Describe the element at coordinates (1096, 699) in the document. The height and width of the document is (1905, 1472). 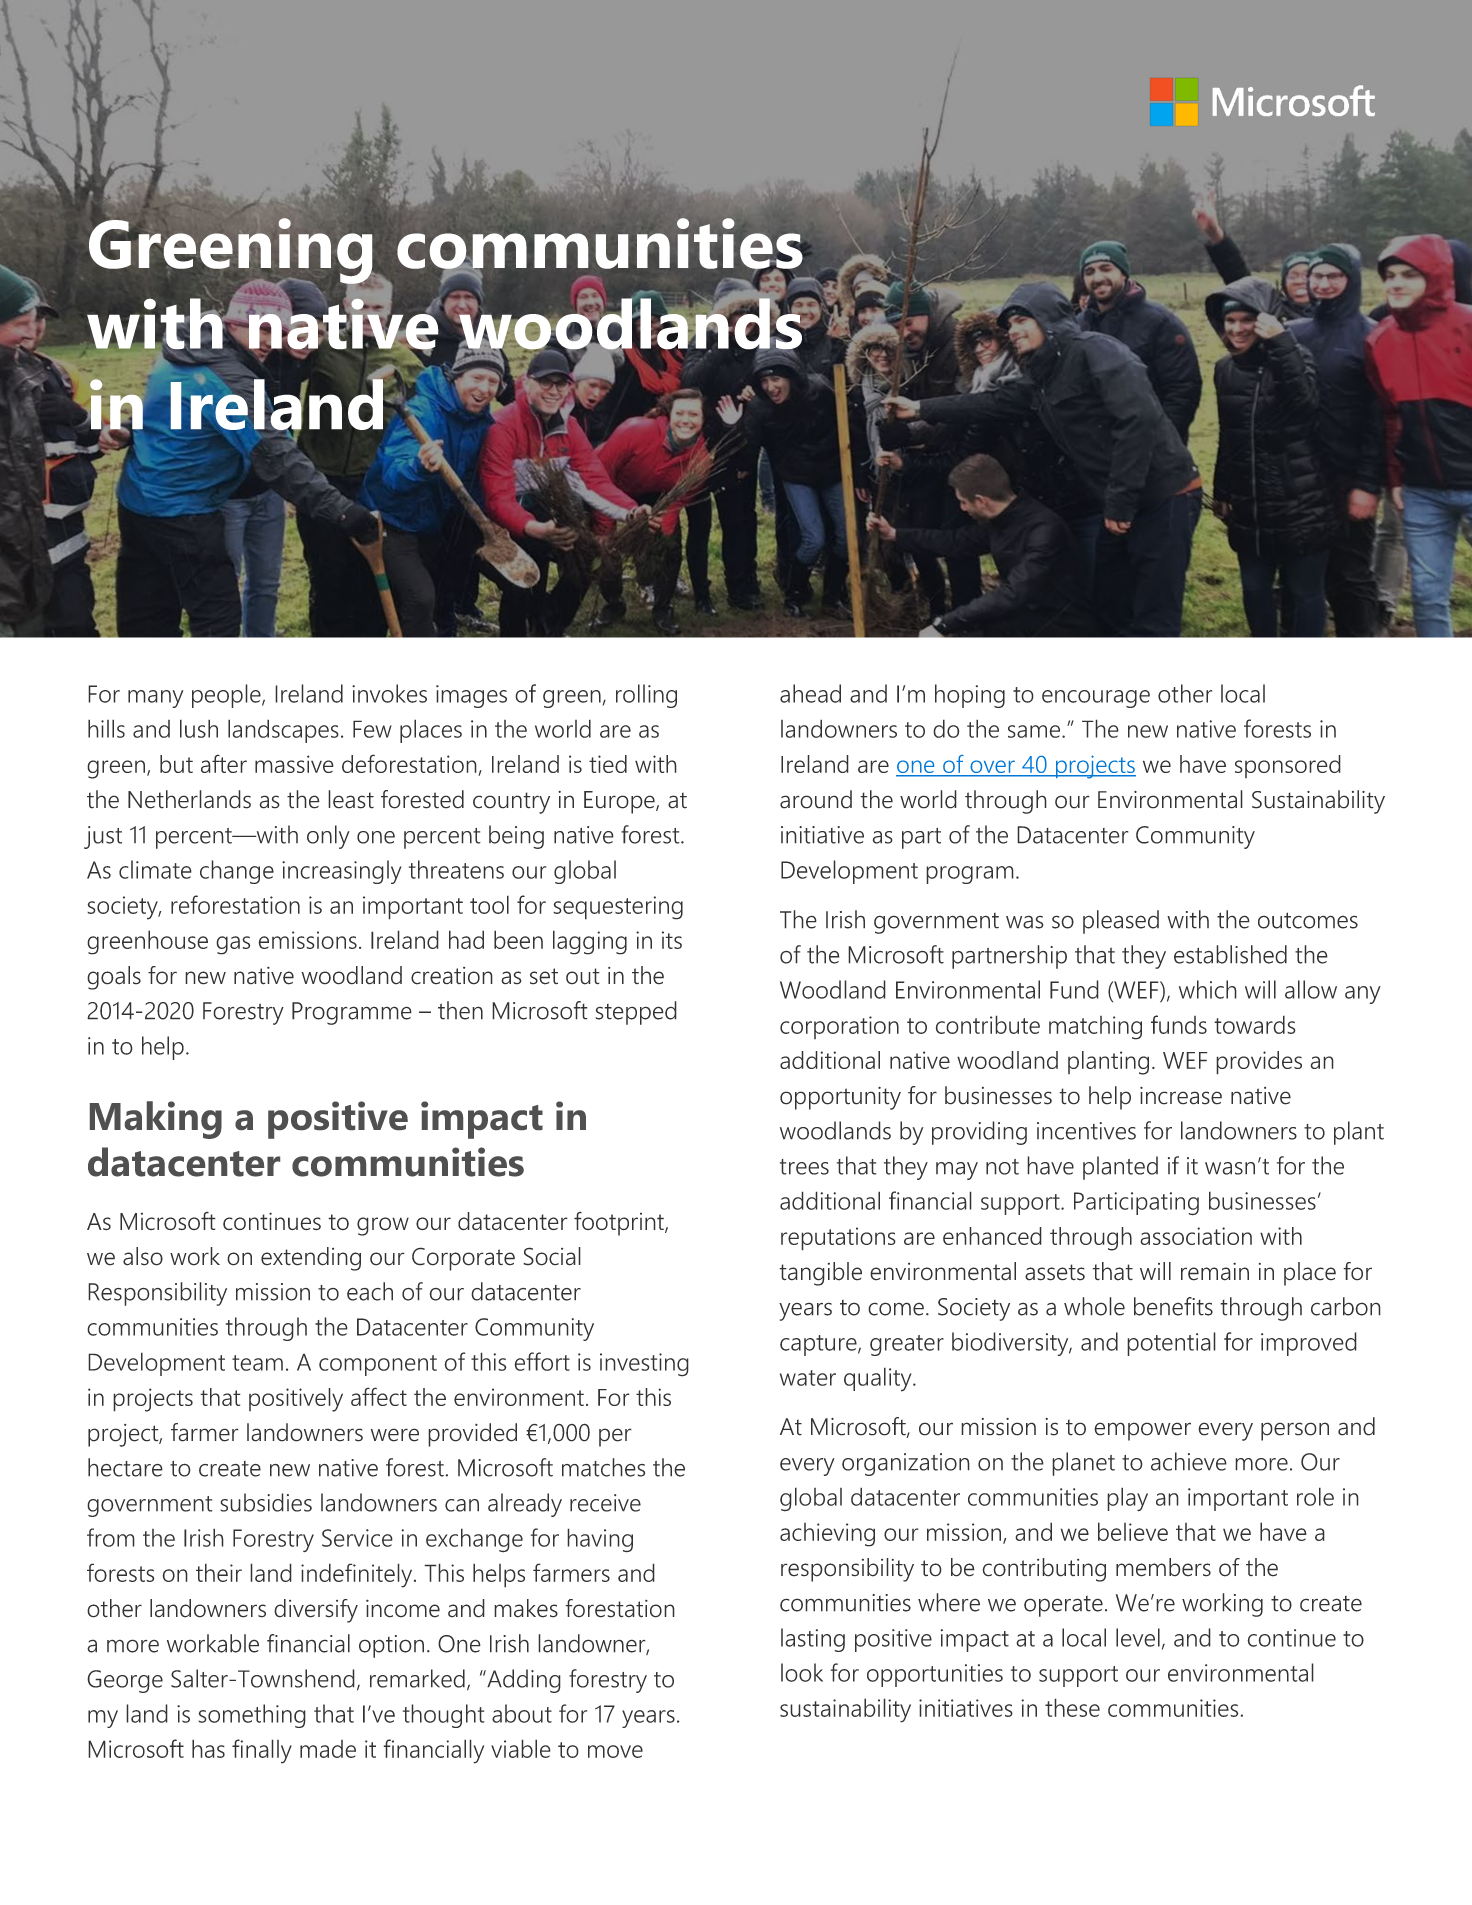
I see `encourage` at that location.
